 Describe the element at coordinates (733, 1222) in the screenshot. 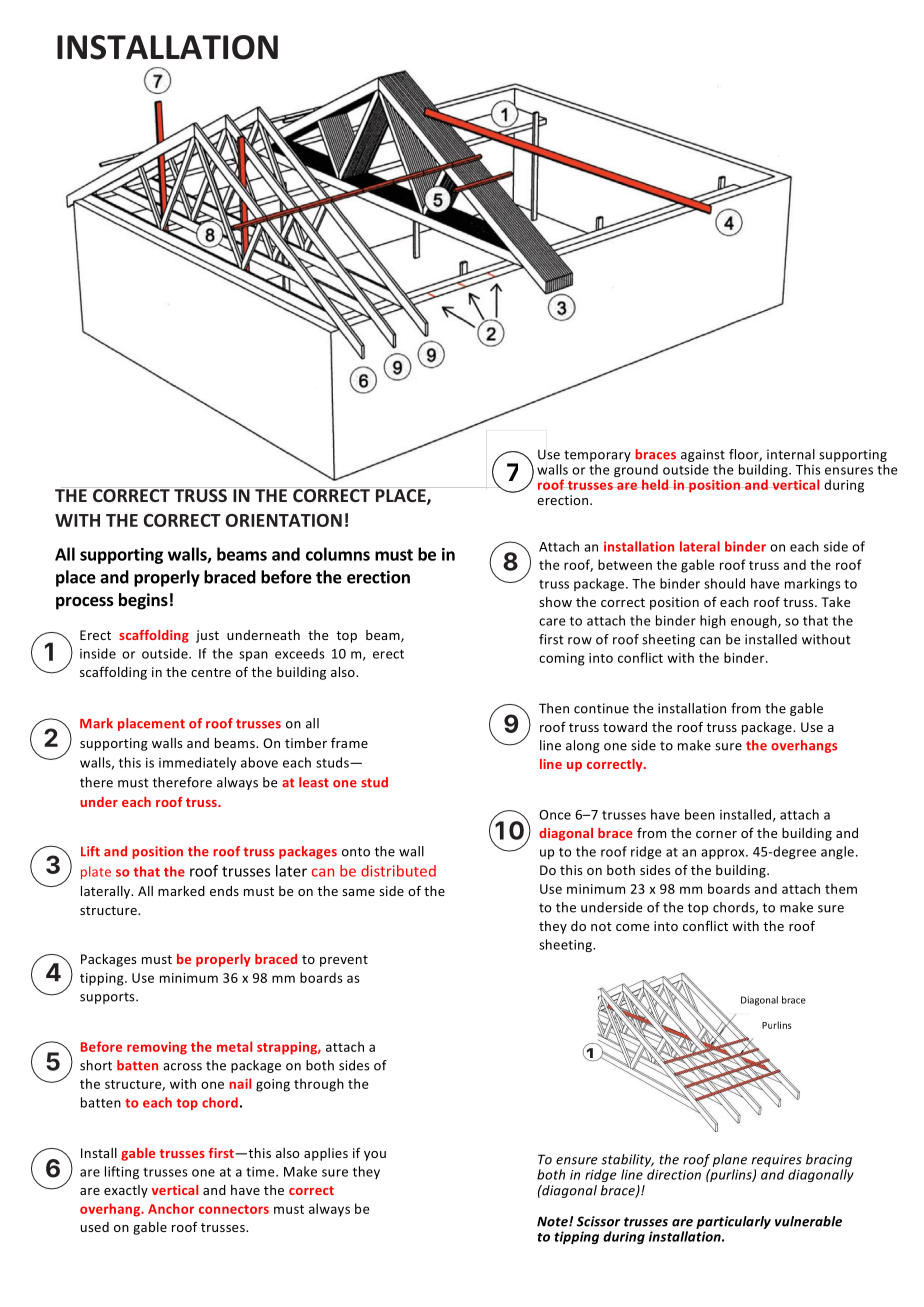

I see `particularly` at that location.
